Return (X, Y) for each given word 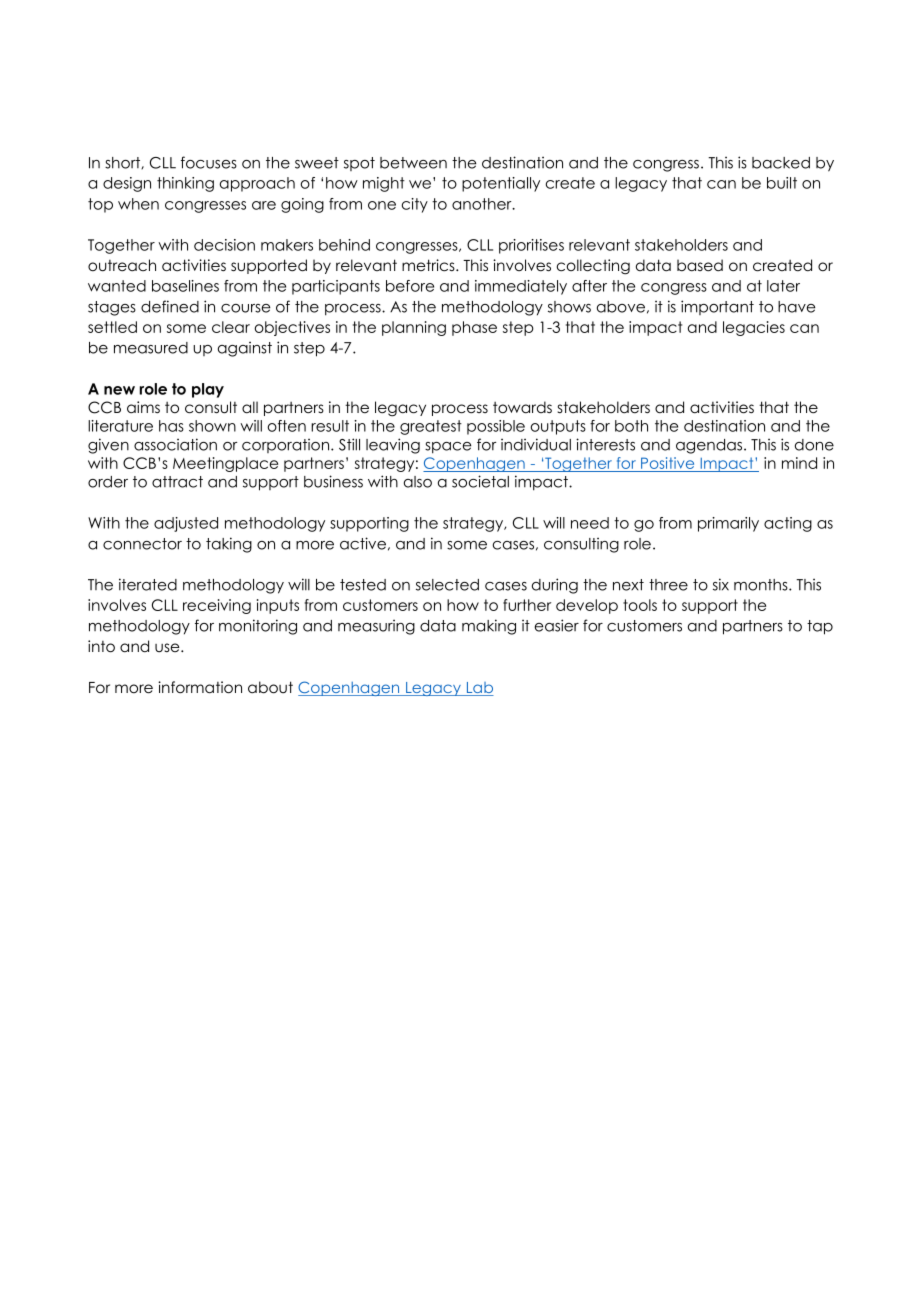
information (200, 687)
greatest (431, 427)
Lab (479, 689)
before (410, 286)
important (717, 307)
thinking (185, 184)
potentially (501, 184)
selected (447, 585)
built (782, 183)
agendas (710, 446)
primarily (728, 524)
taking (229, 545)
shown (212, 426)
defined (170, 306)
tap (820, 627)
